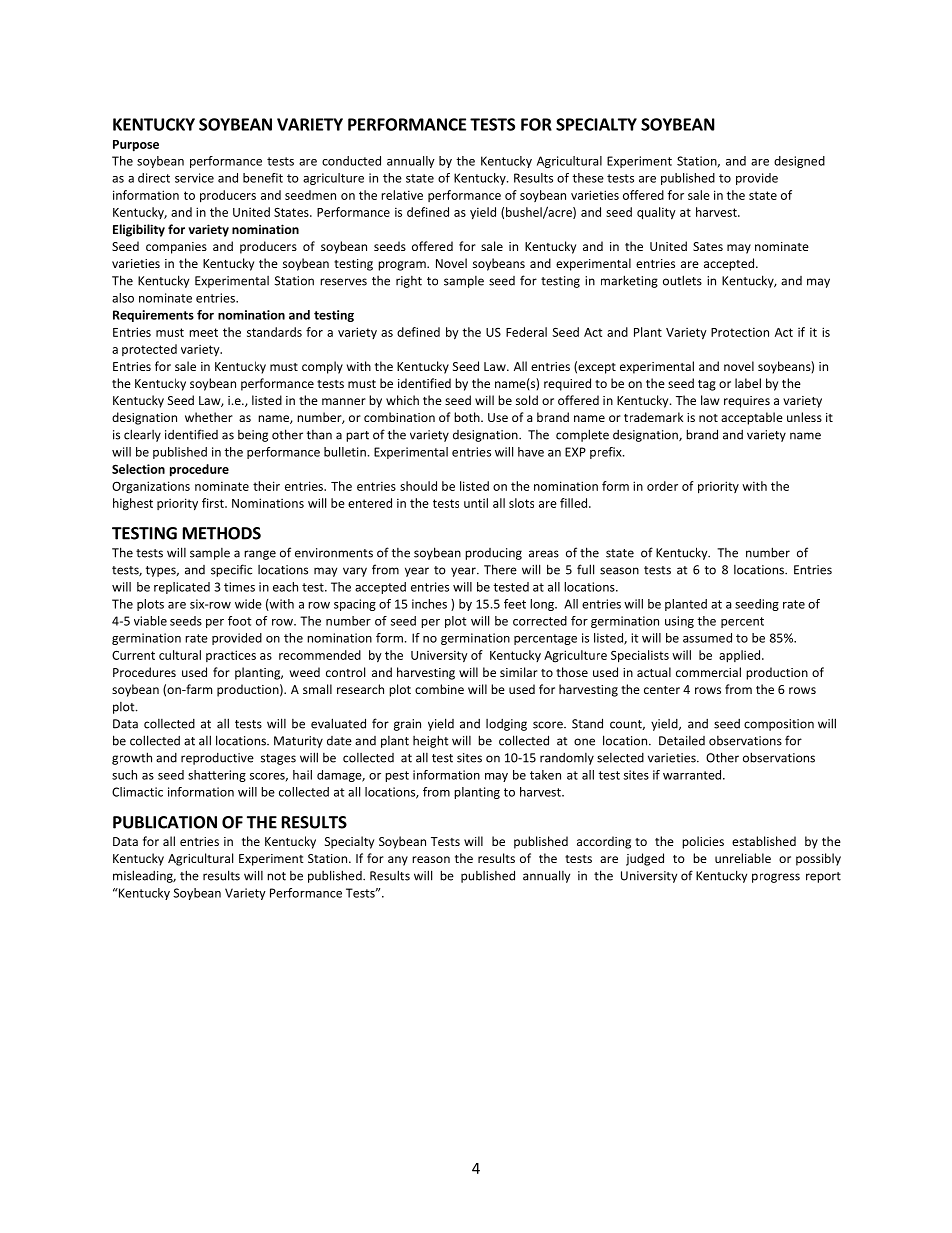 Image resolution: width=952 pixels, height=1233 pixels. I want to click on first, so click(214, 503).
